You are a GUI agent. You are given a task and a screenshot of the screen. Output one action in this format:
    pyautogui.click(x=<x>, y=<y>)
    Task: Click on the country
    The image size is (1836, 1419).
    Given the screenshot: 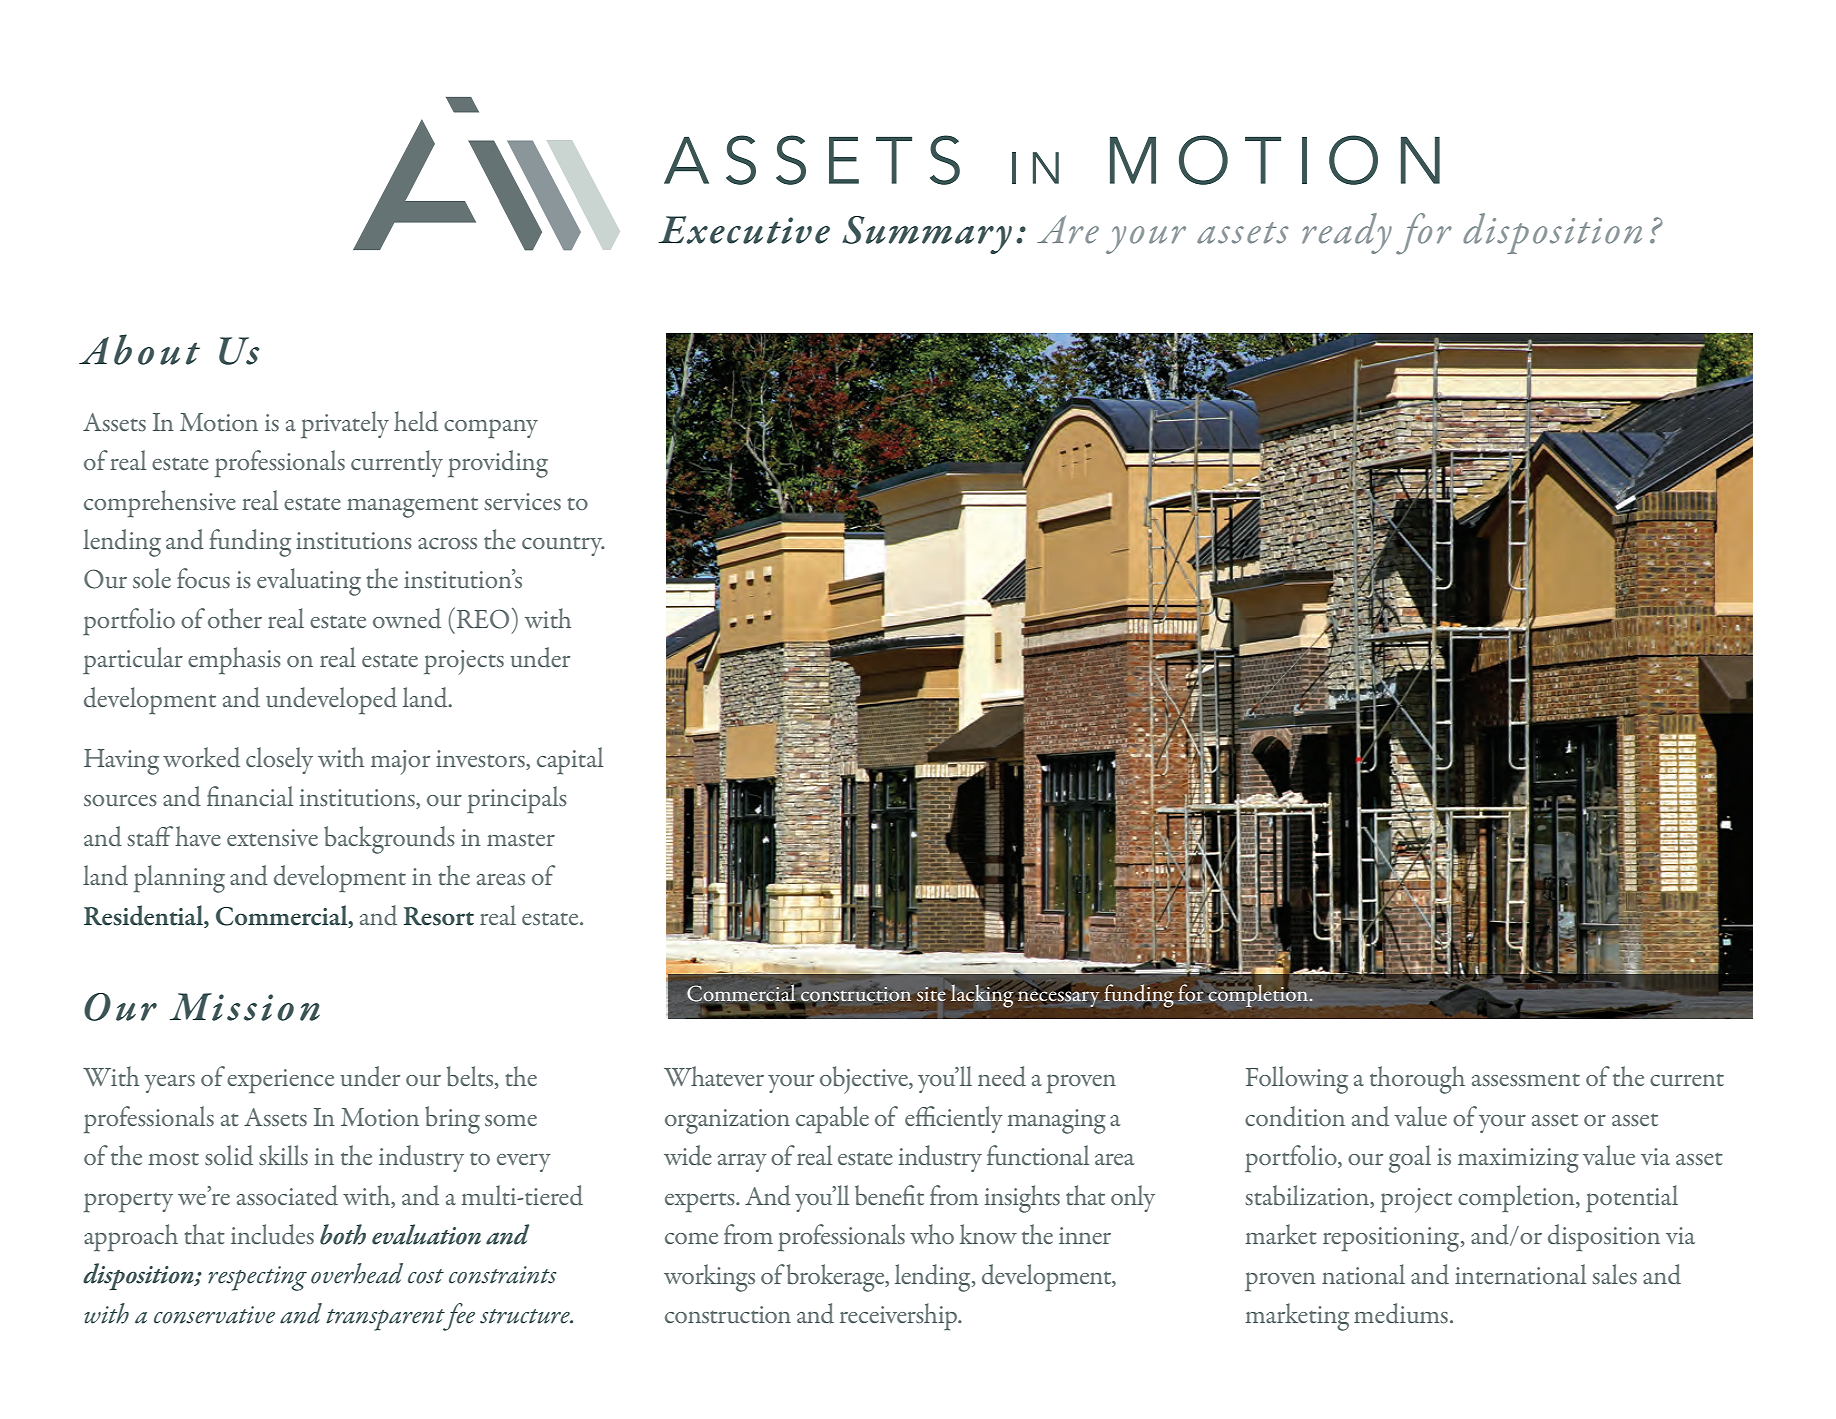 What is the action you would take?
    pyautogui.click(x=563, y=546)
